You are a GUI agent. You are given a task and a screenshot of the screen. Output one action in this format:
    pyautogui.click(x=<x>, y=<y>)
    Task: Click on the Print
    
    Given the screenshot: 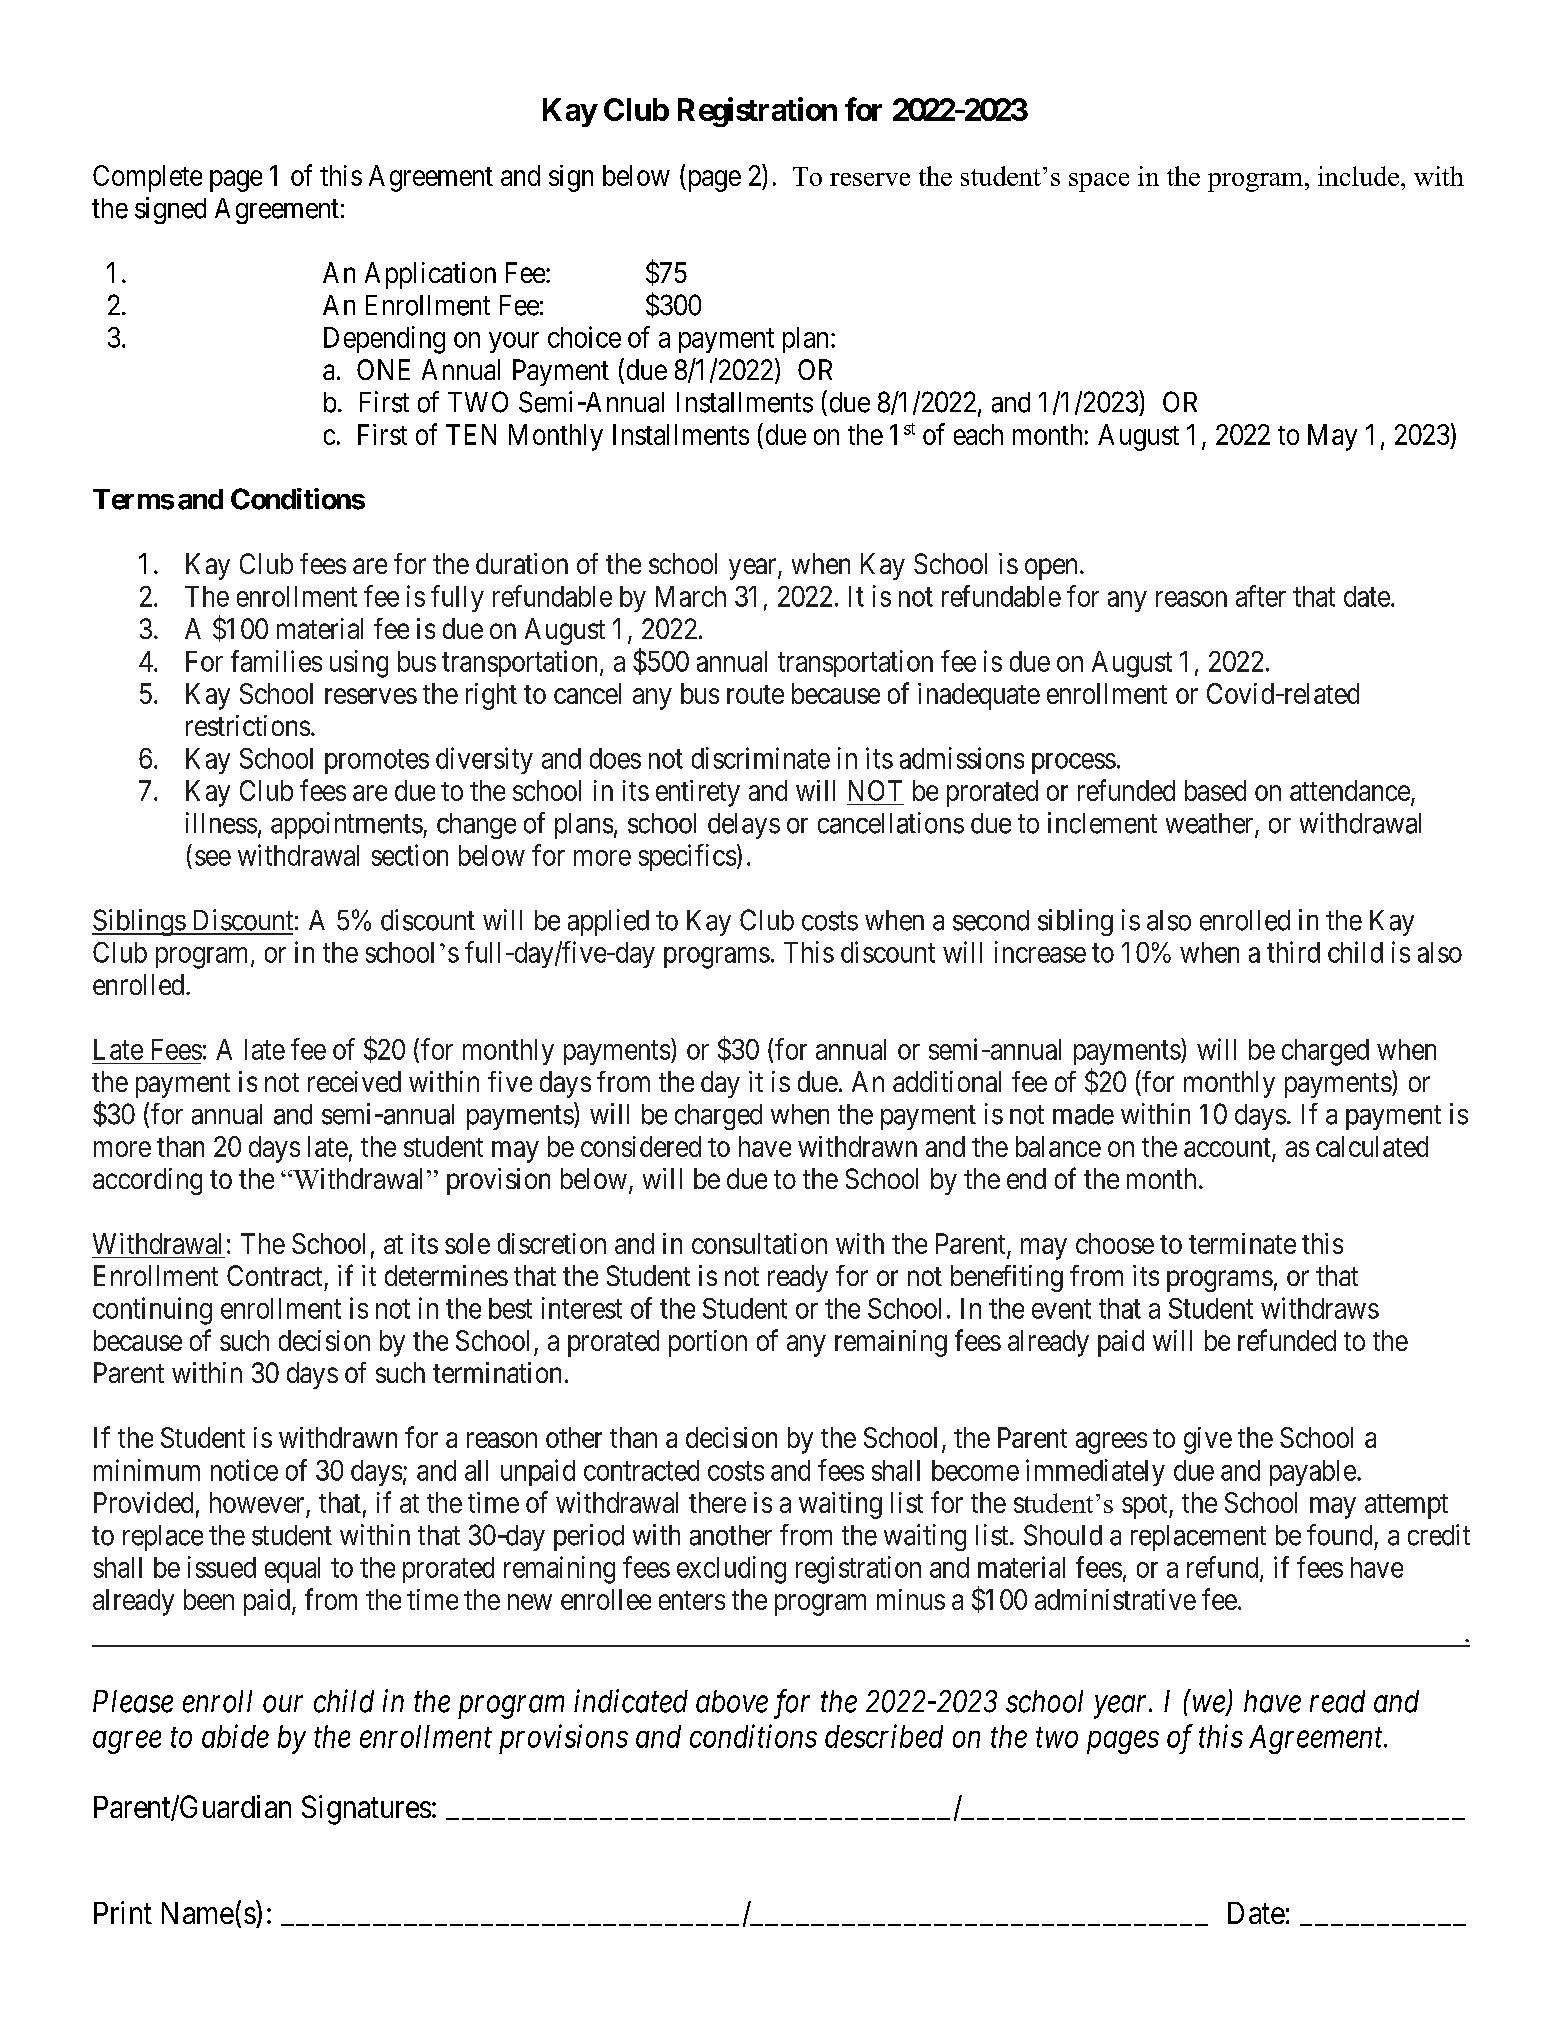 What is the action you would take?
    pyautogui.click(x=123, y=1912)
